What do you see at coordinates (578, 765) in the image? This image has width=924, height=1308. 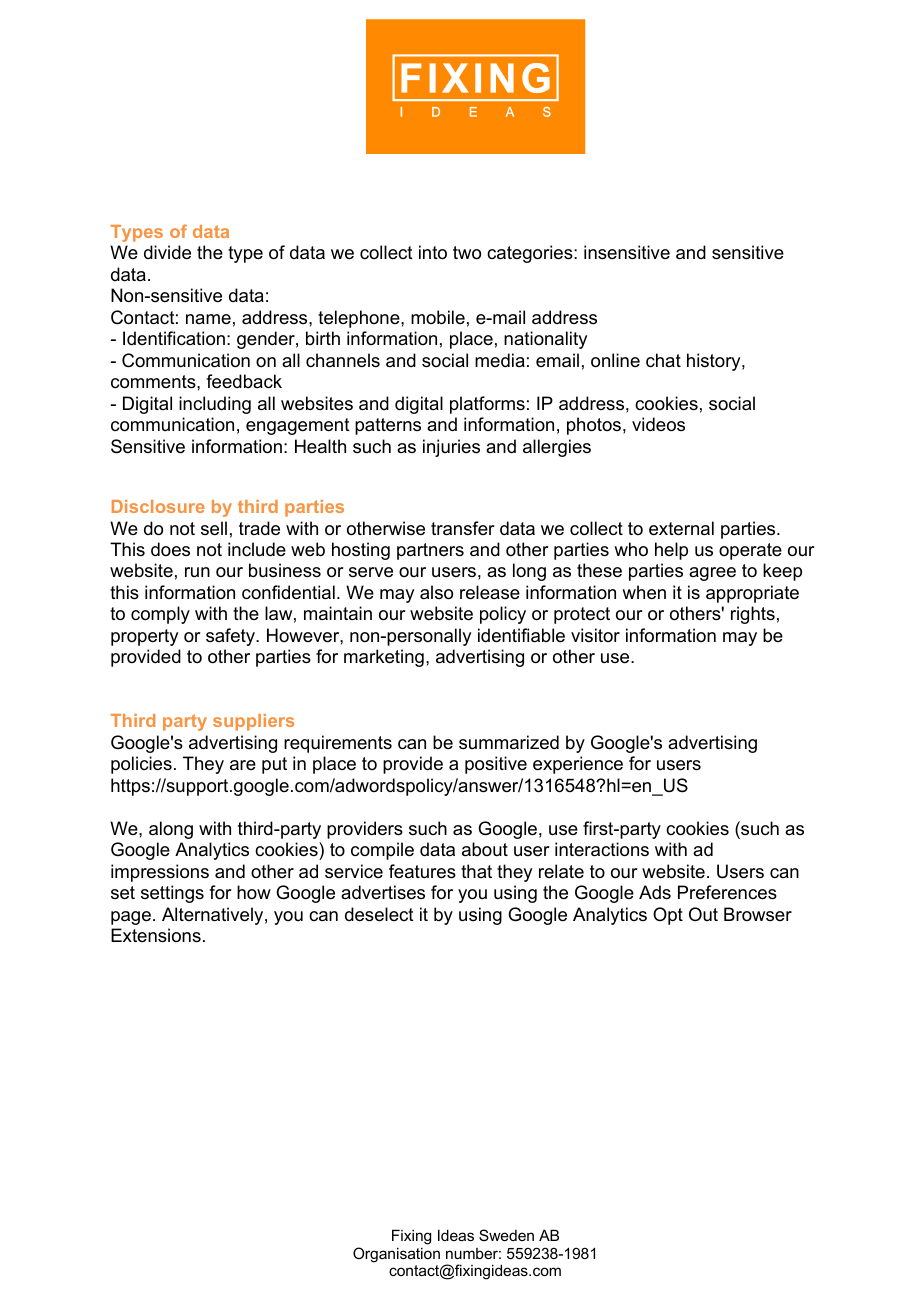 I see `experience` at bounding box center [578, 765].
